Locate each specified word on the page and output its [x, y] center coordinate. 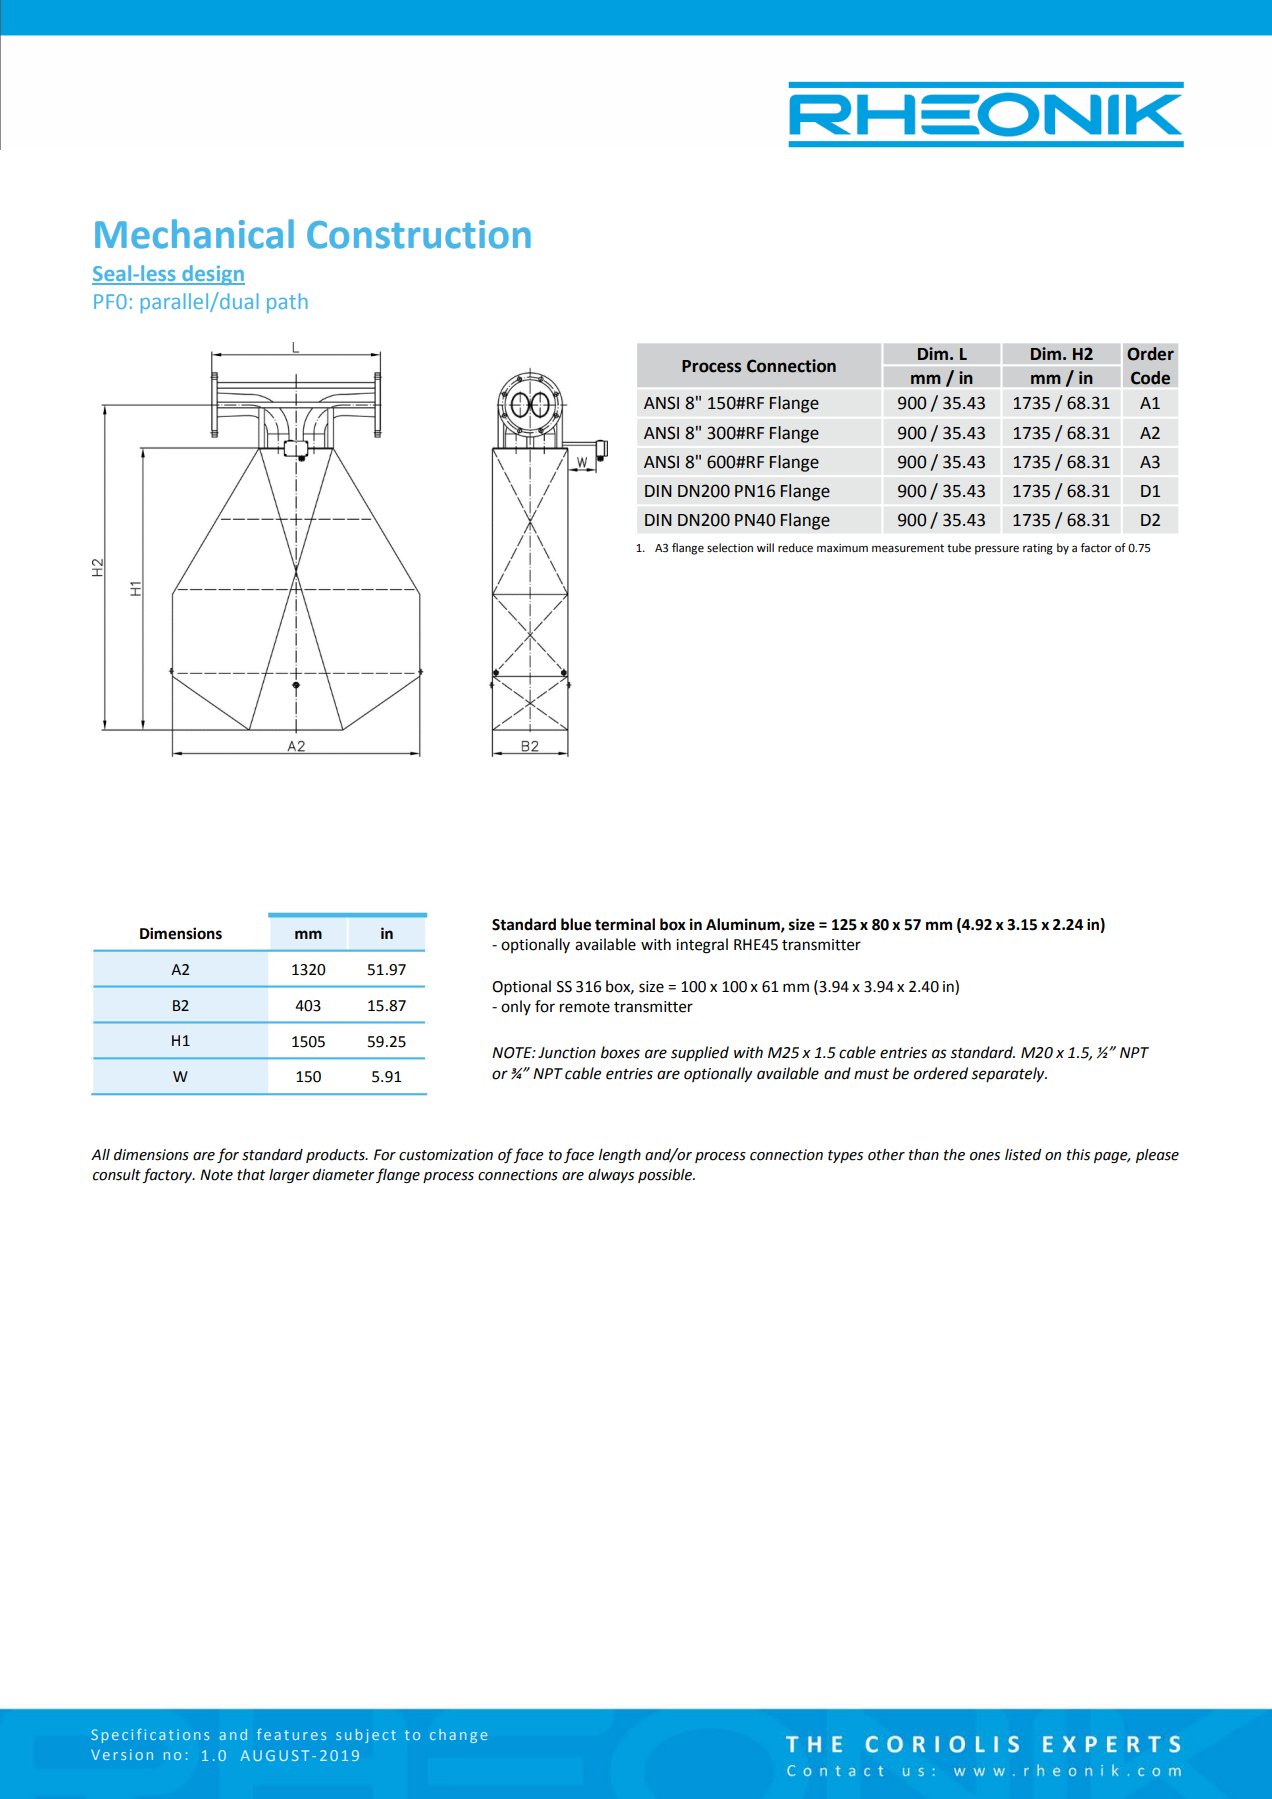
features [291, 1734]
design [212, 275]
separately [1009, 1075]
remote [585, 1007]
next [219, 951]
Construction [419, 234]
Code [1150, 378]
